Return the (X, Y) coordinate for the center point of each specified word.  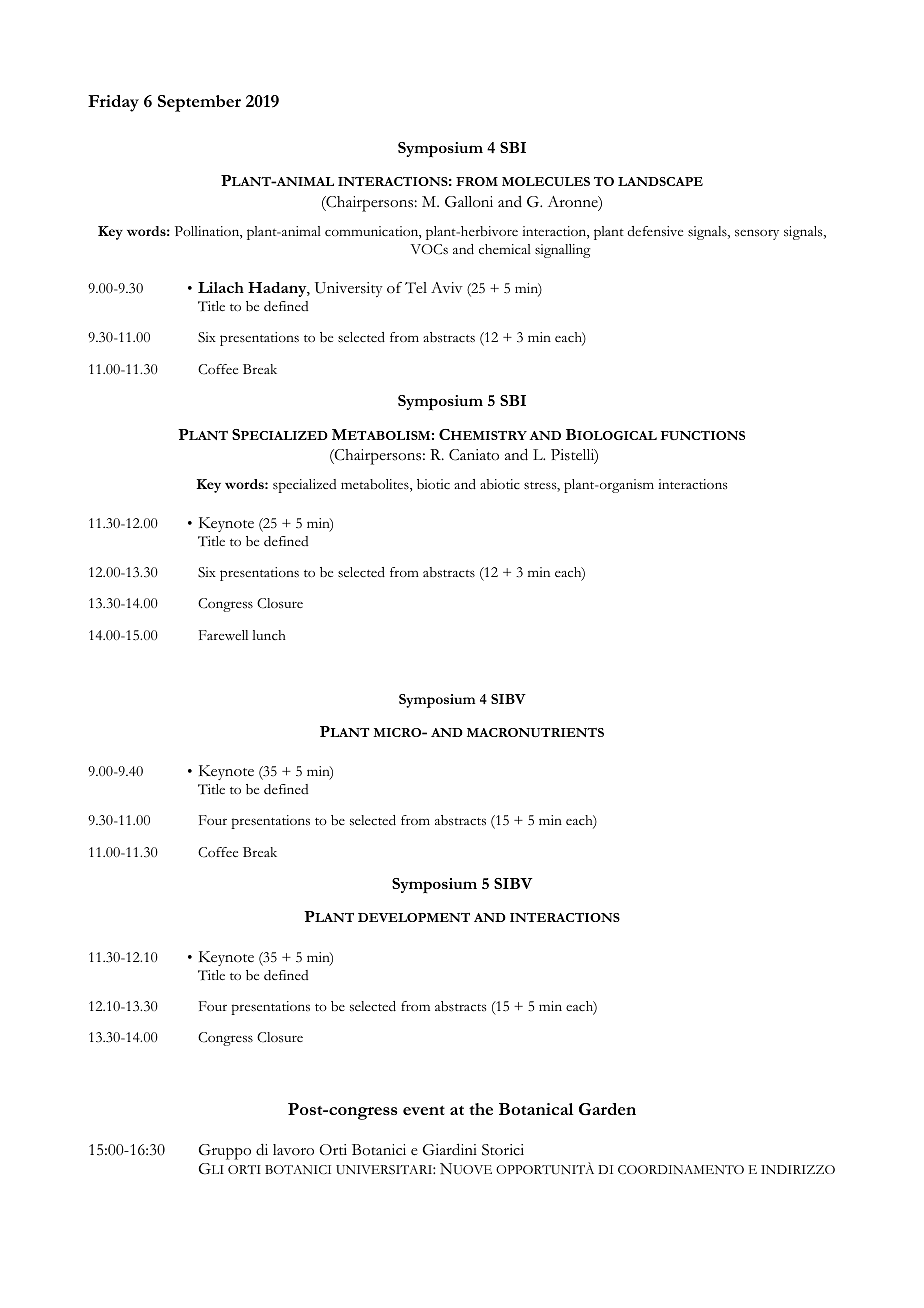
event (424, 1110)
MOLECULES (546, 181)
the (481, 1109)
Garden (607, 1109)
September (199, 103)
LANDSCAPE (660, 181)
